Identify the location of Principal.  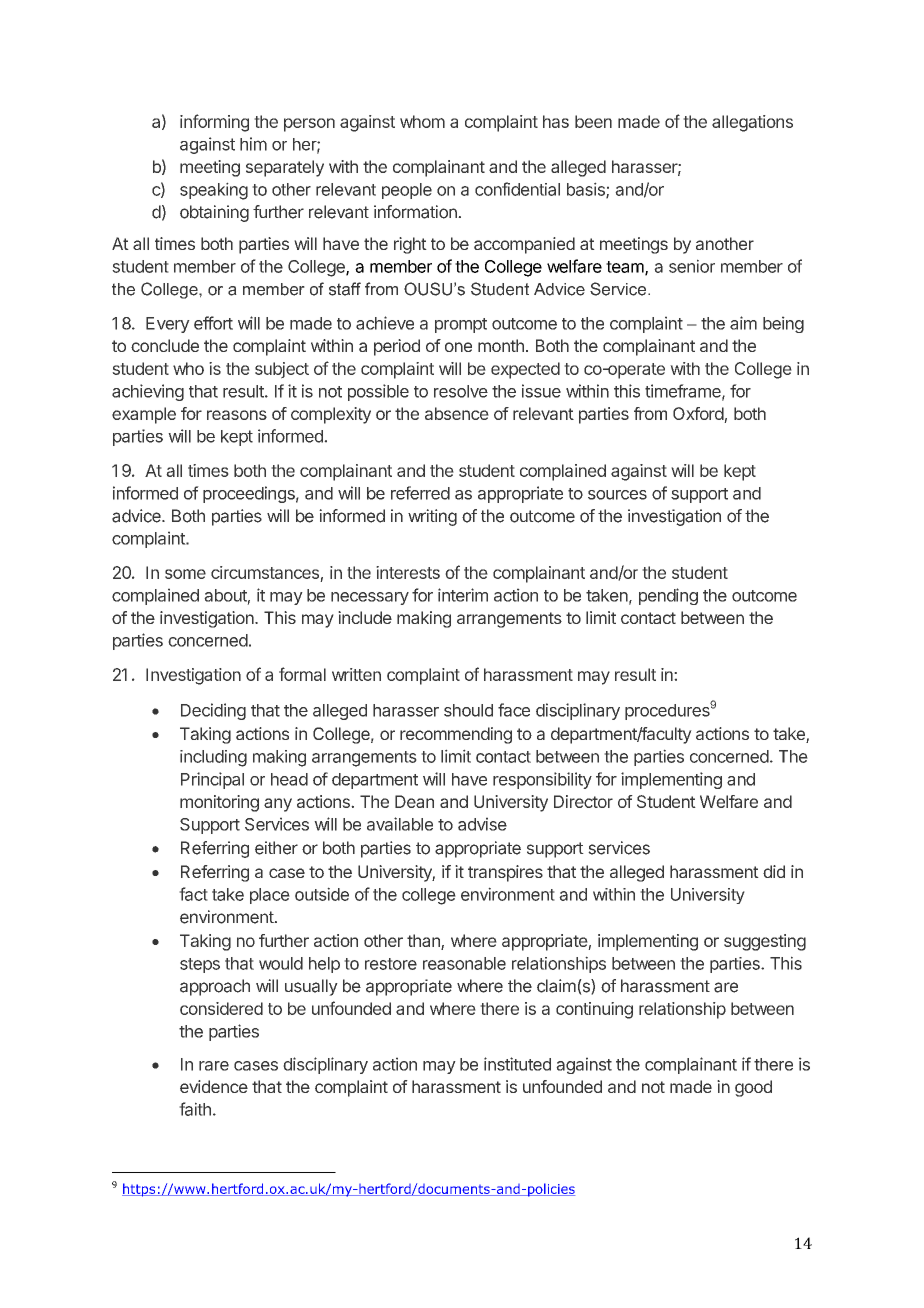
(212, 780).
